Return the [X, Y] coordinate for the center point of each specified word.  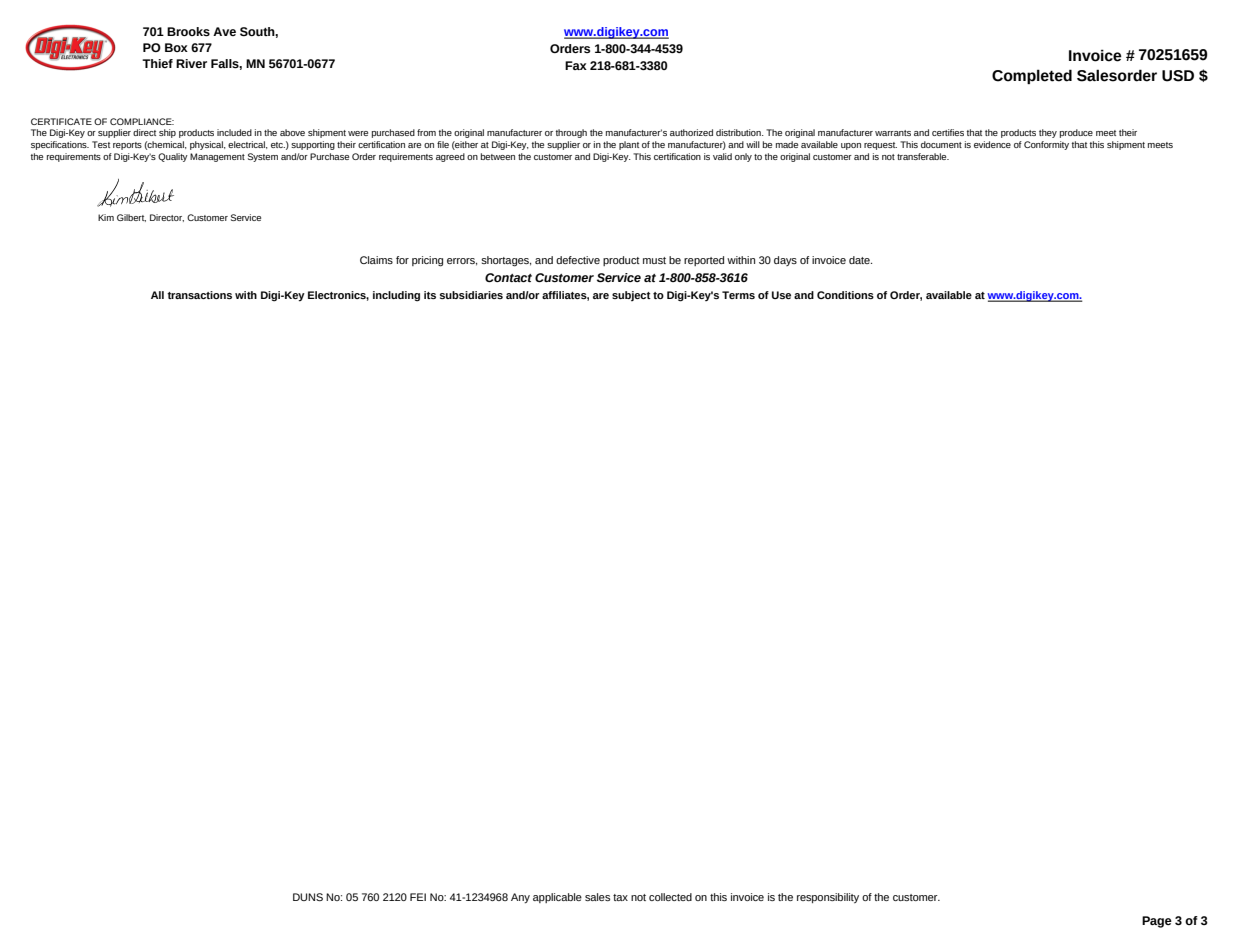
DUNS [308, 897]
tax [620, 897]
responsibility [828, 898]
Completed [1032, 76]
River [191, 63]
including [396, 296]
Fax [576, 65]
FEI [418, 897]
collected [670, 897]
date [860, 260]
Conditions [845, 295]
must [654, 260]
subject [631, 296]
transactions [199, 295]
